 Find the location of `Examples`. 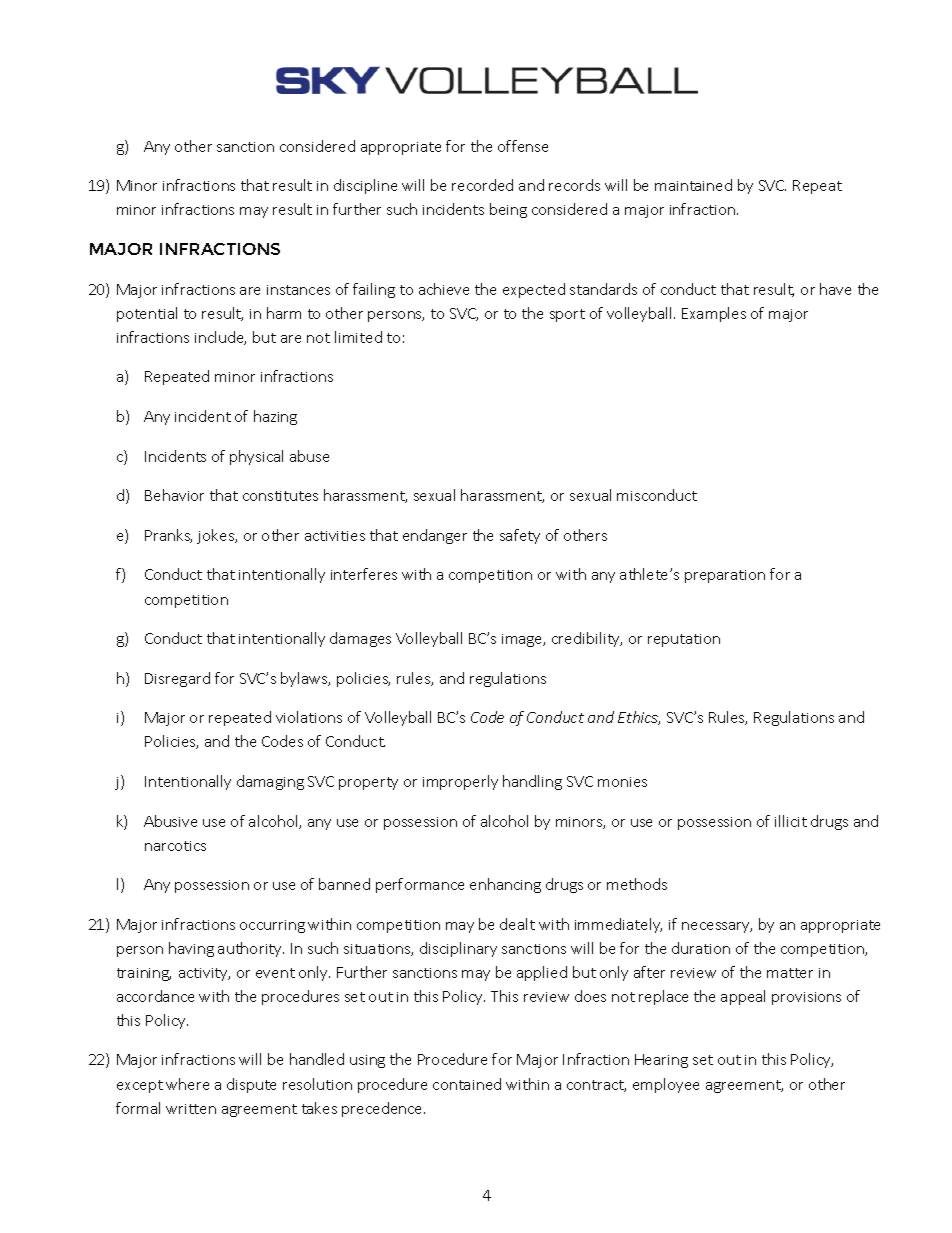

Examples is located at coordinates (714, 314).
